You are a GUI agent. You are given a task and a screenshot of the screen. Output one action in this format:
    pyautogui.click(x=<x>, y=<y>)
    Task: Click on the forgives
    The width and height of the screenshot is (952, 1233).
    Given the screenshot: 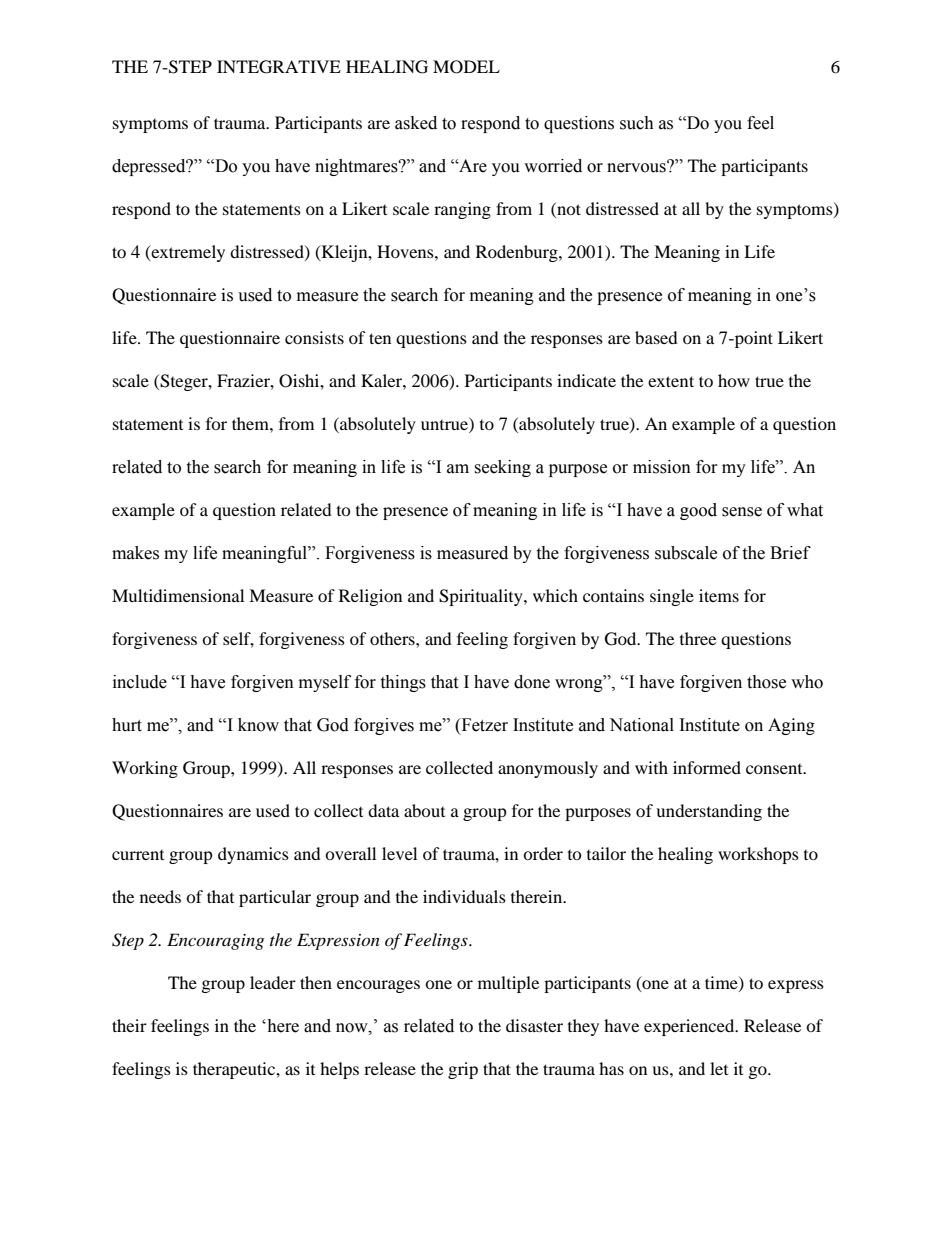 What is the action you would take?
    pyautogui.click(x=384, y=726)
